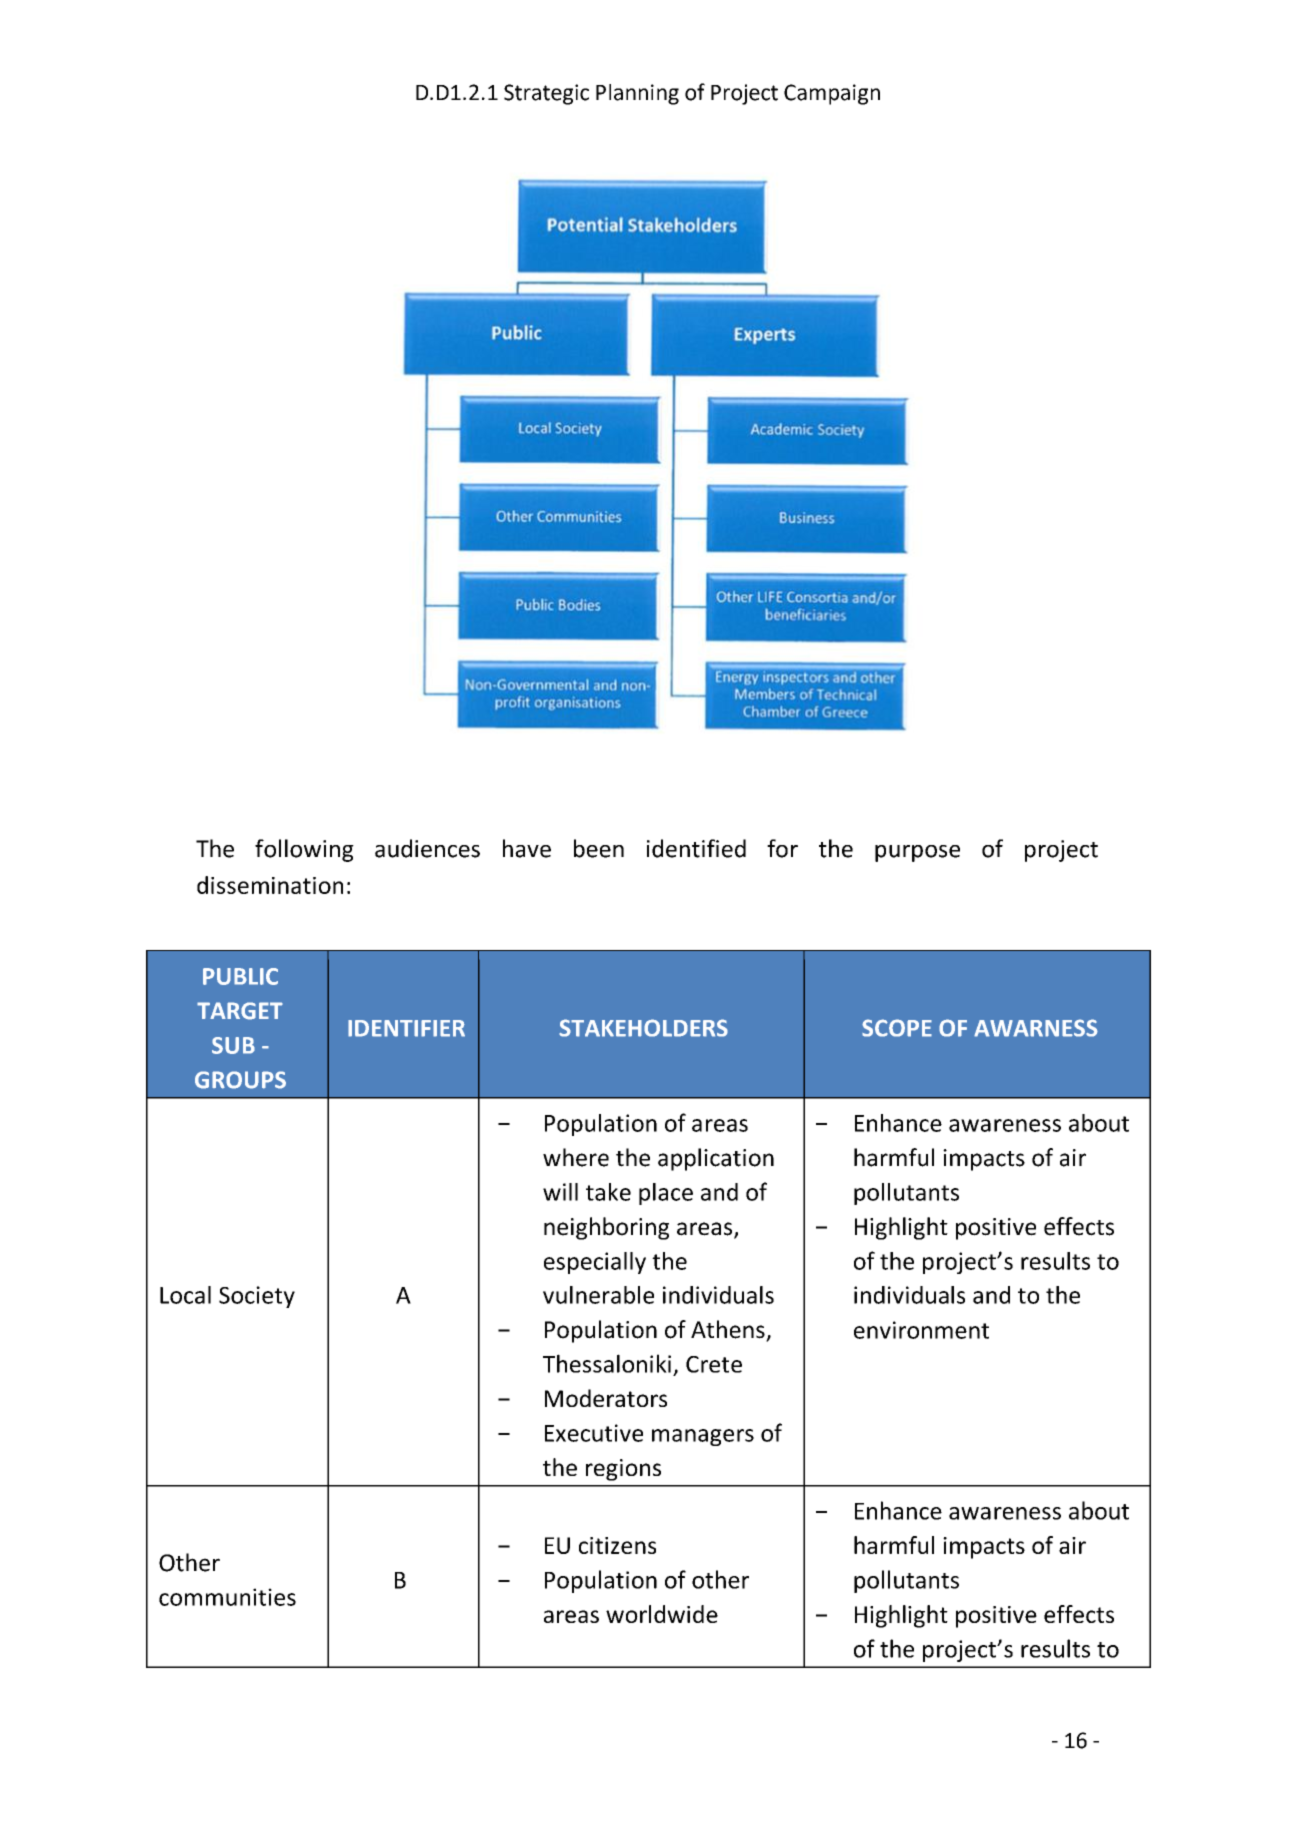  Describe the element at coordinates (782, 848) in the document. I see `for` at that location.
